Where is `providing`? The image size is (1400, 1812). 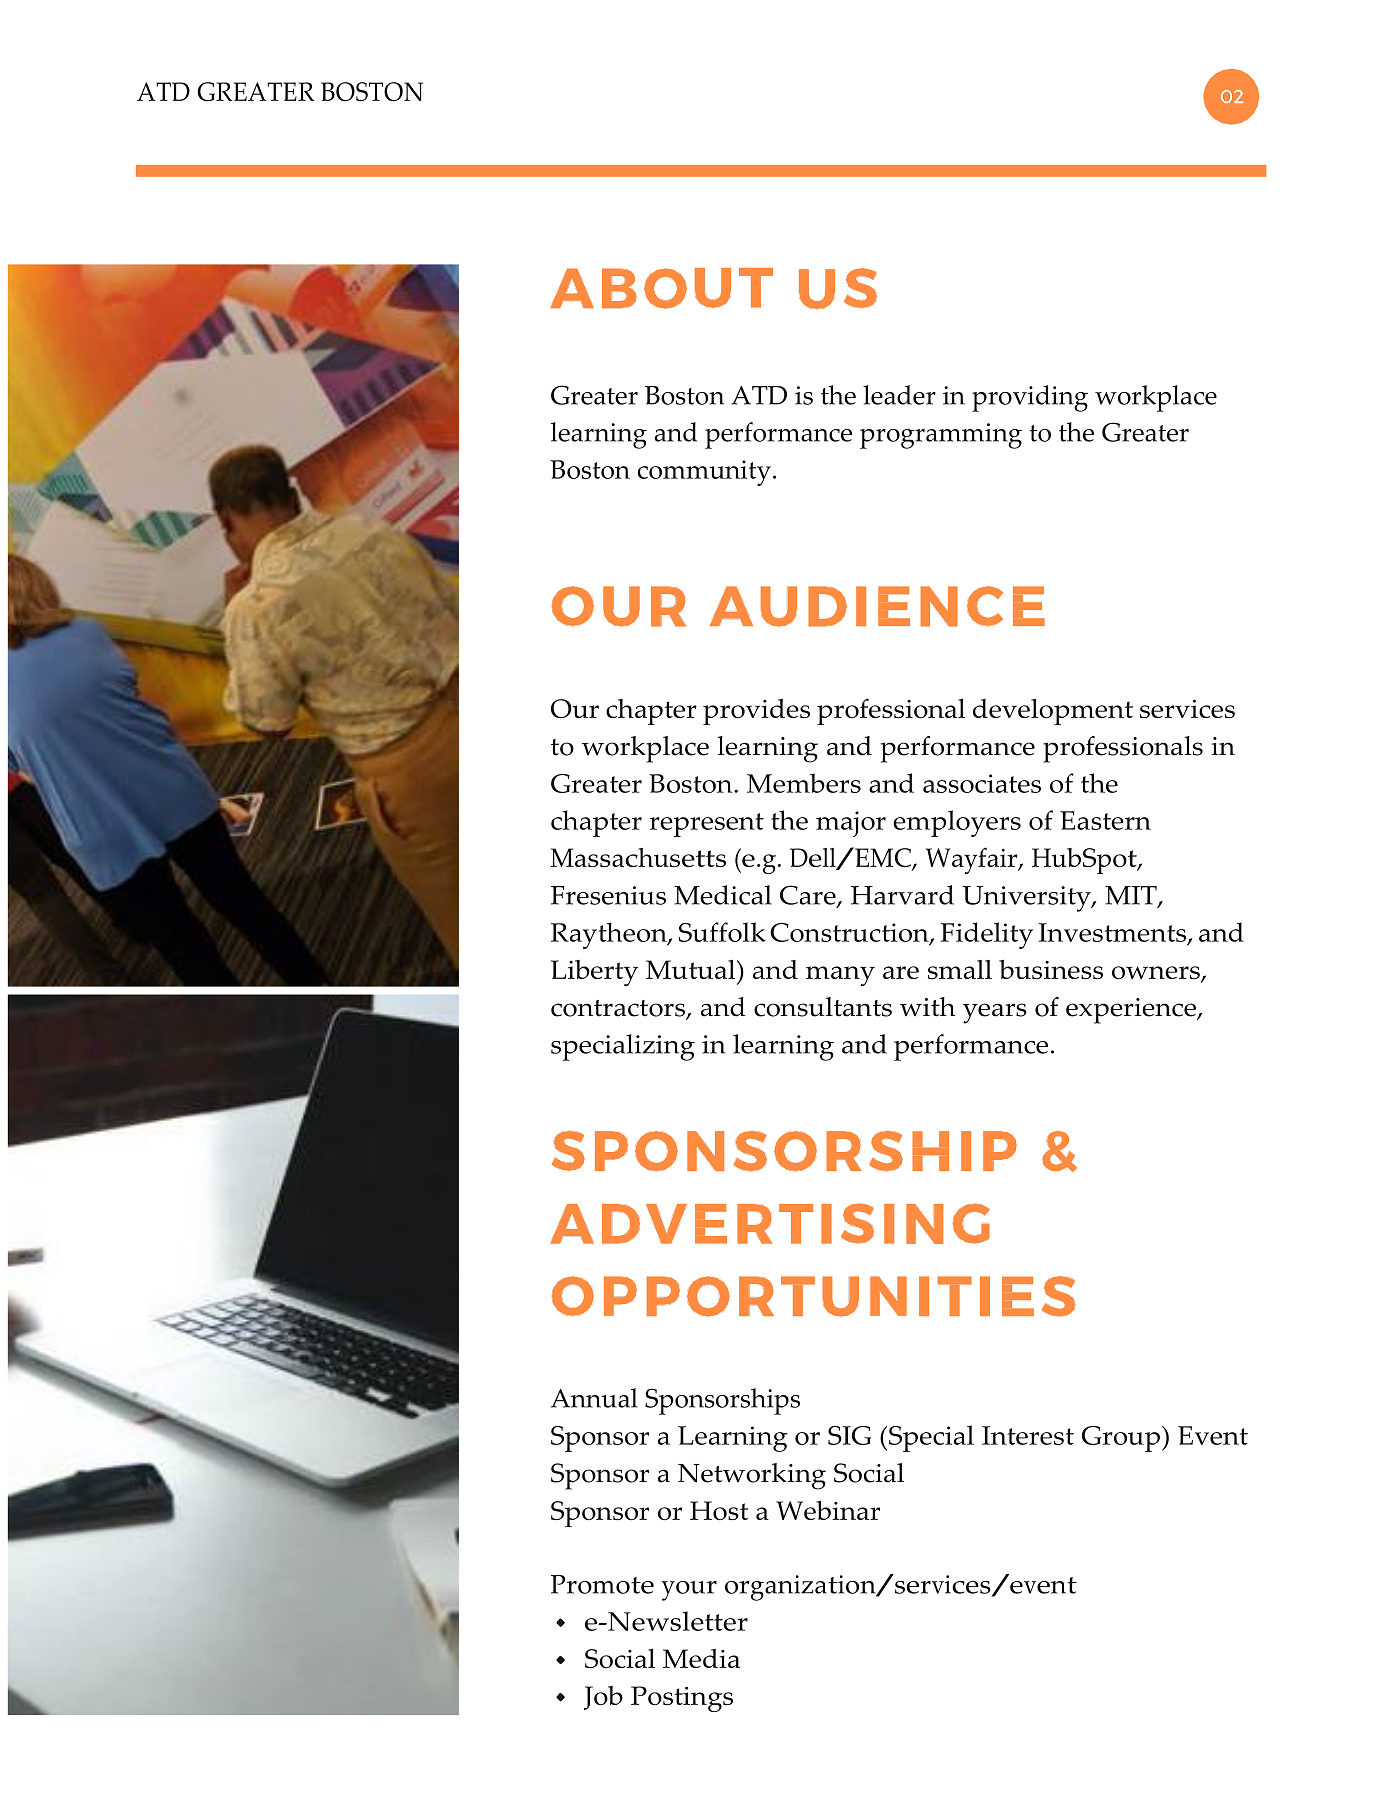
providing is located at coordinates (1030, 398).
